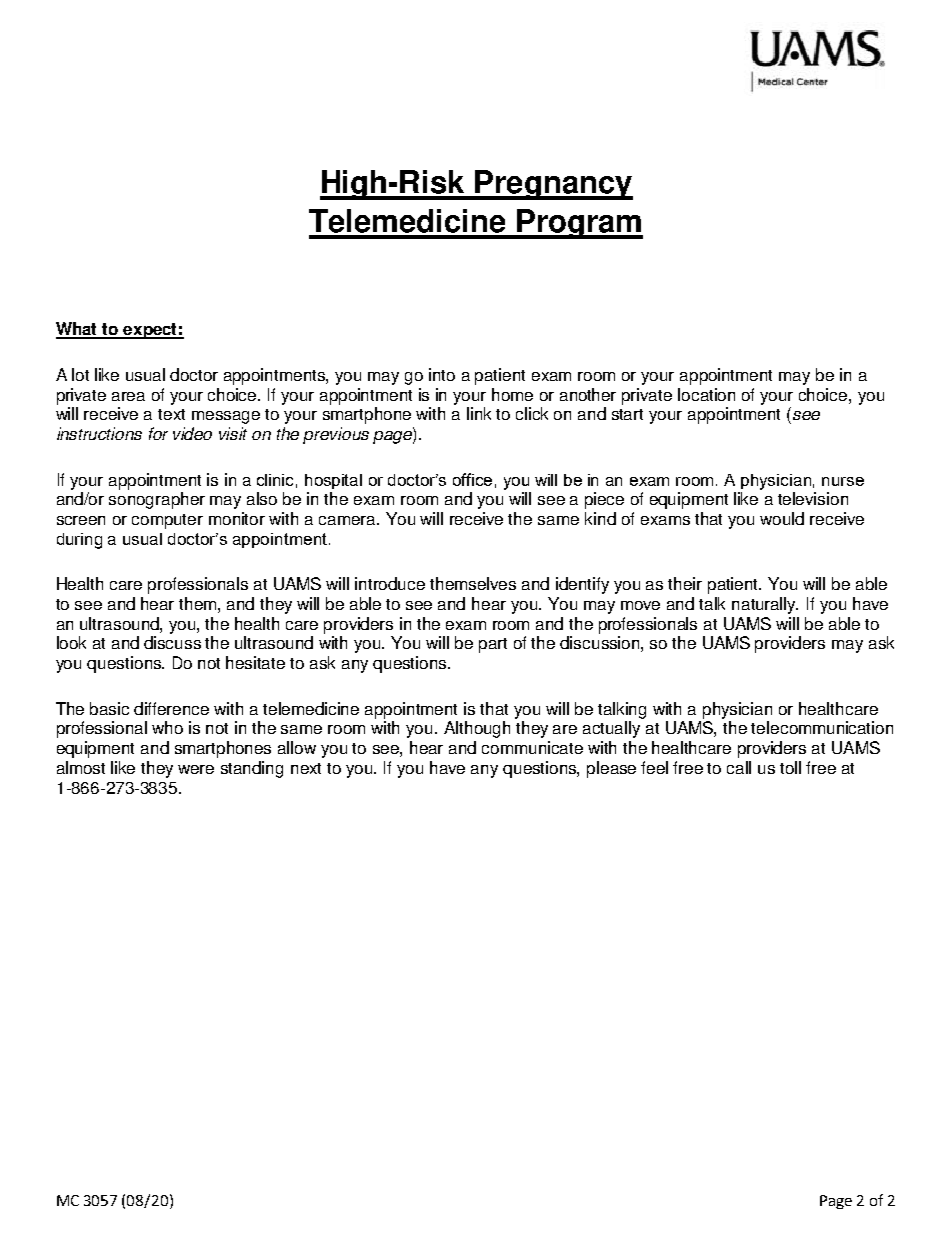 The height and width of the screenshot is (1233, 952). I want to click on also, so click(262, 498).
